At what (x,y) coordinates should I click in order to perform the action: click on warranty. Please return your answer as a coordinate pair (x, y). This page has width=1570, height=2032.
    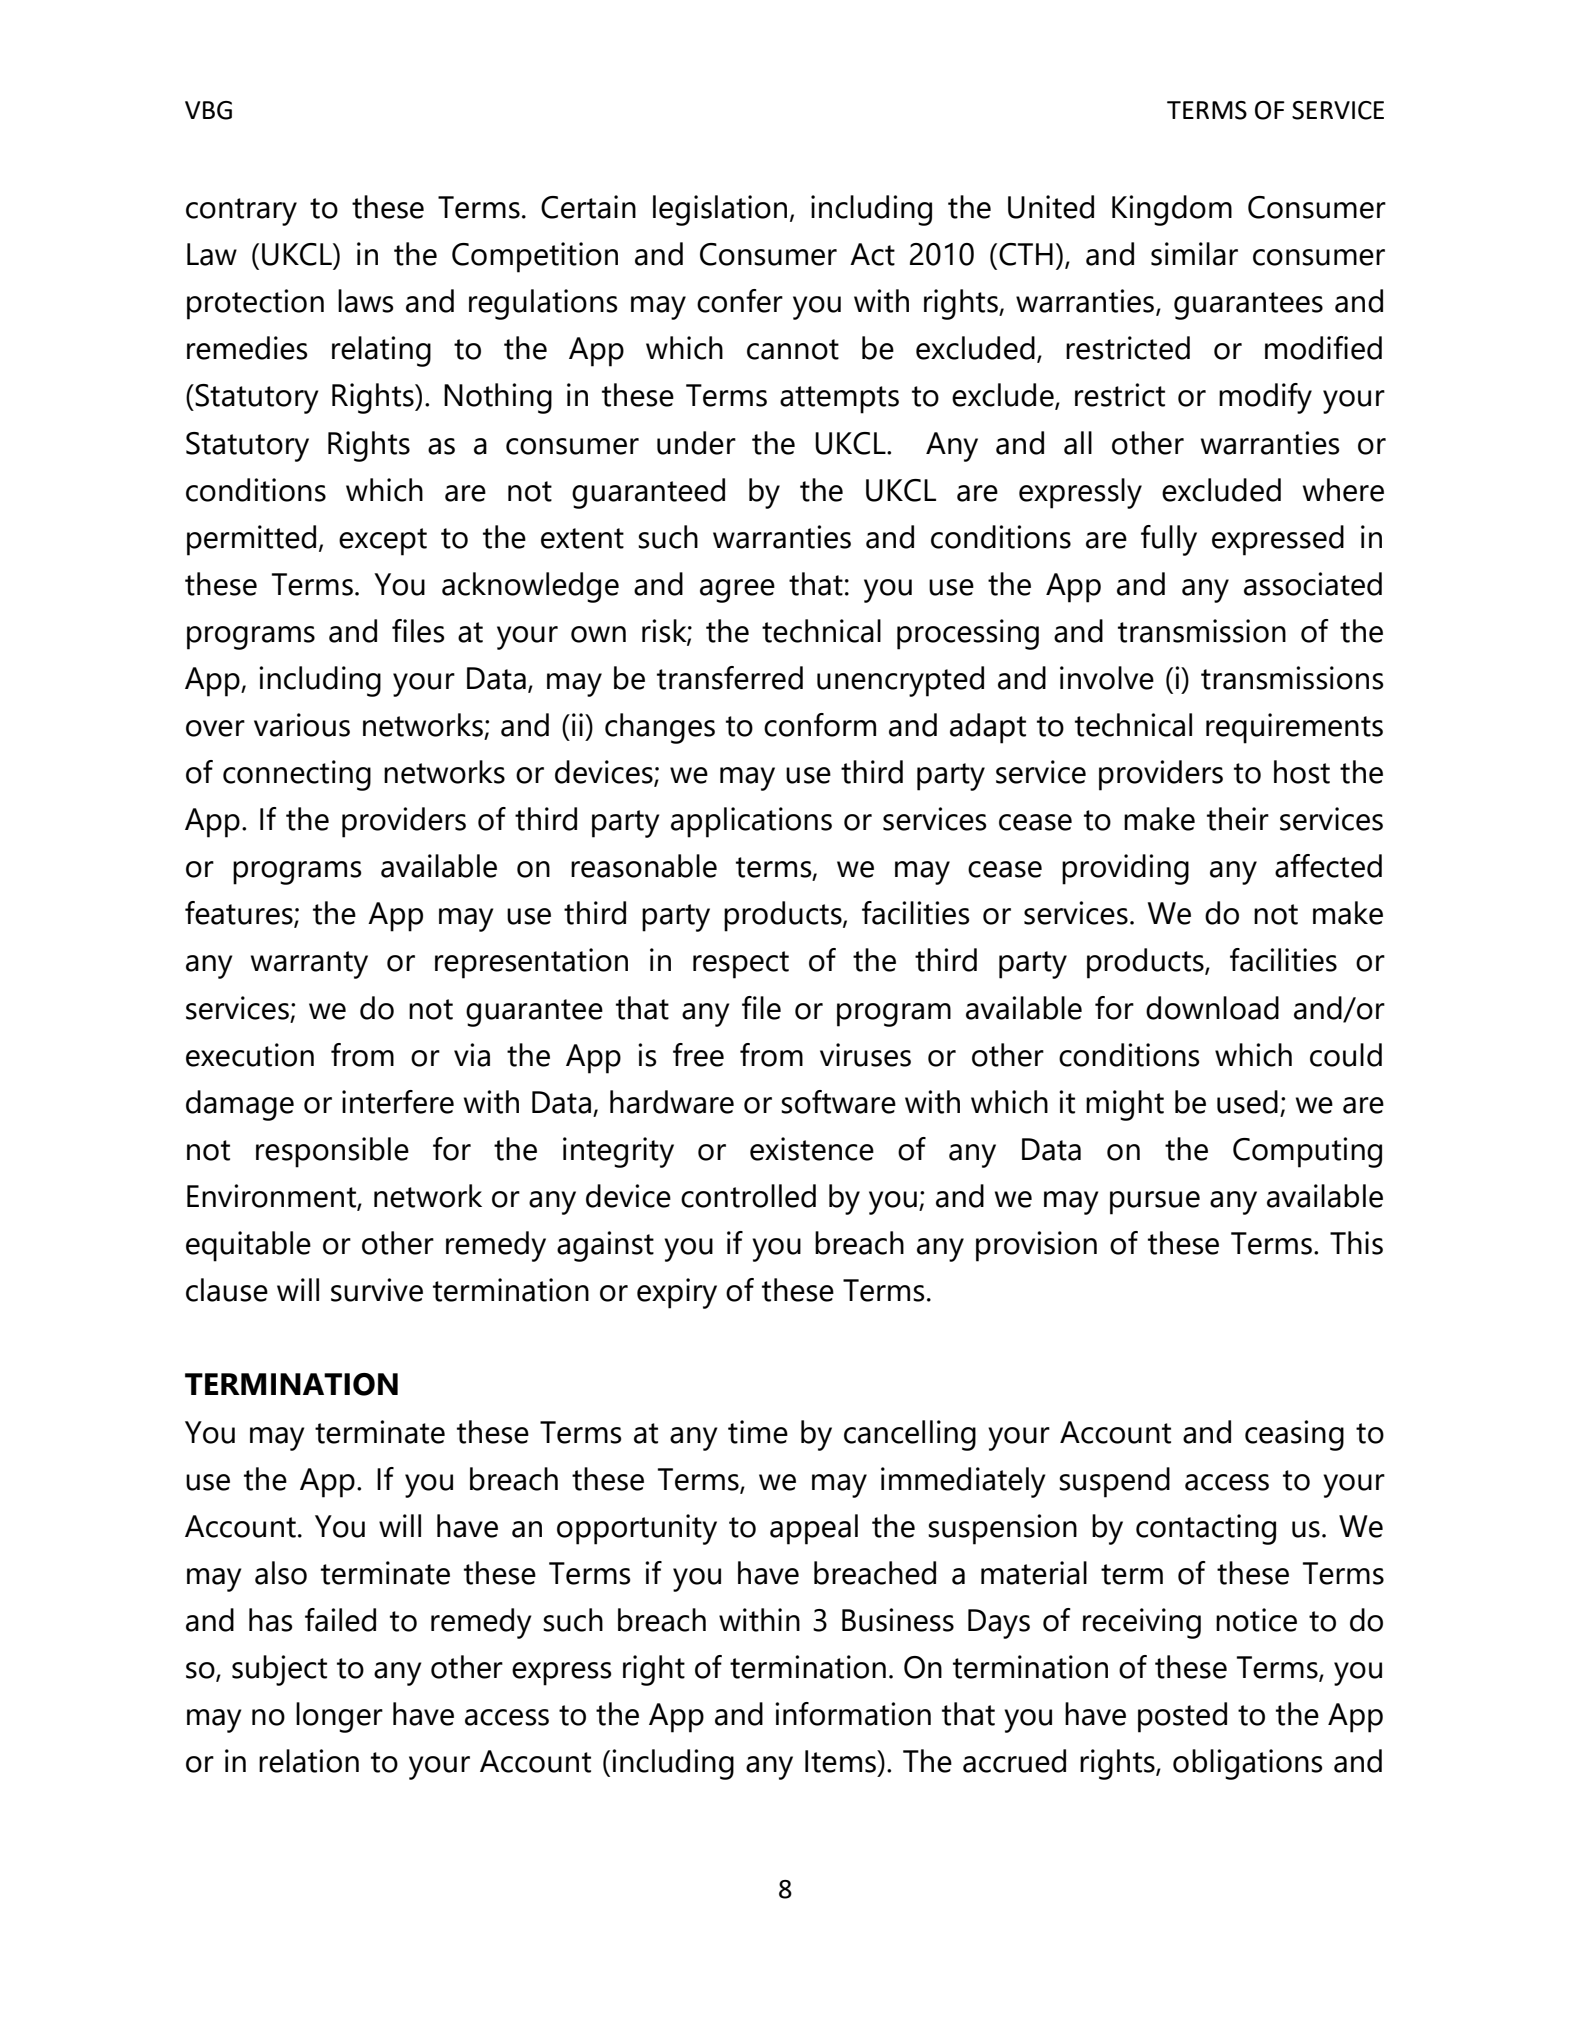
    Looking at the image, I should click on (309, 965).
